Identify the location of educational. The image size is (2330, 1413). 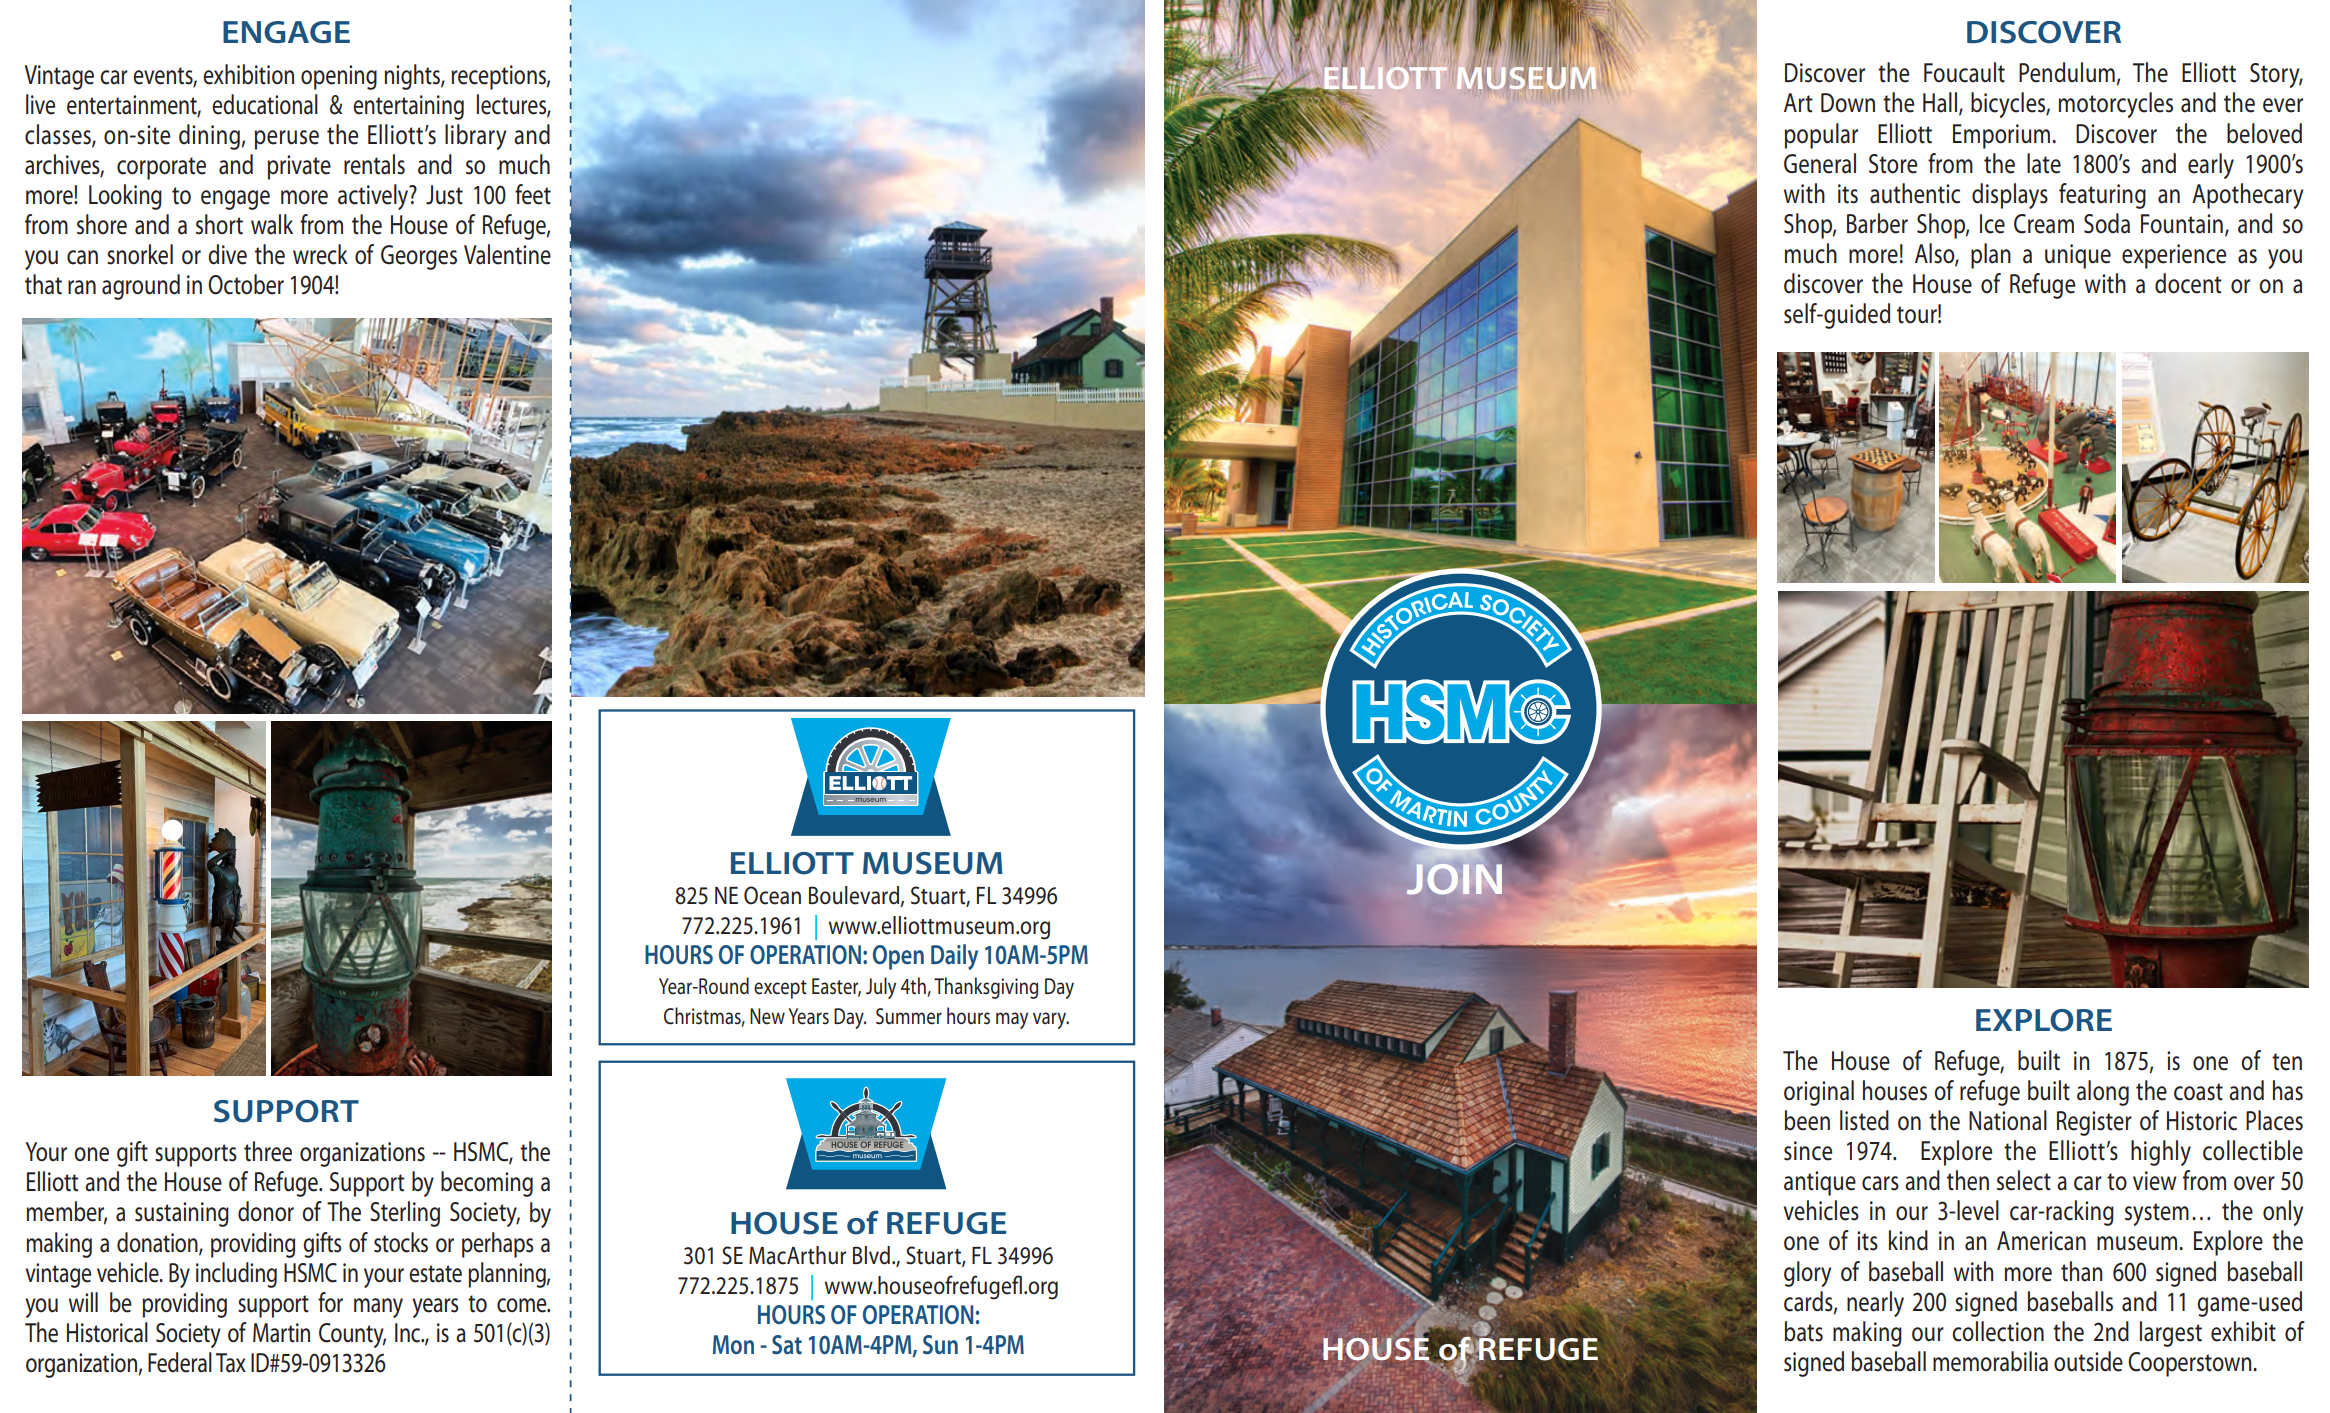
(265, 104).
